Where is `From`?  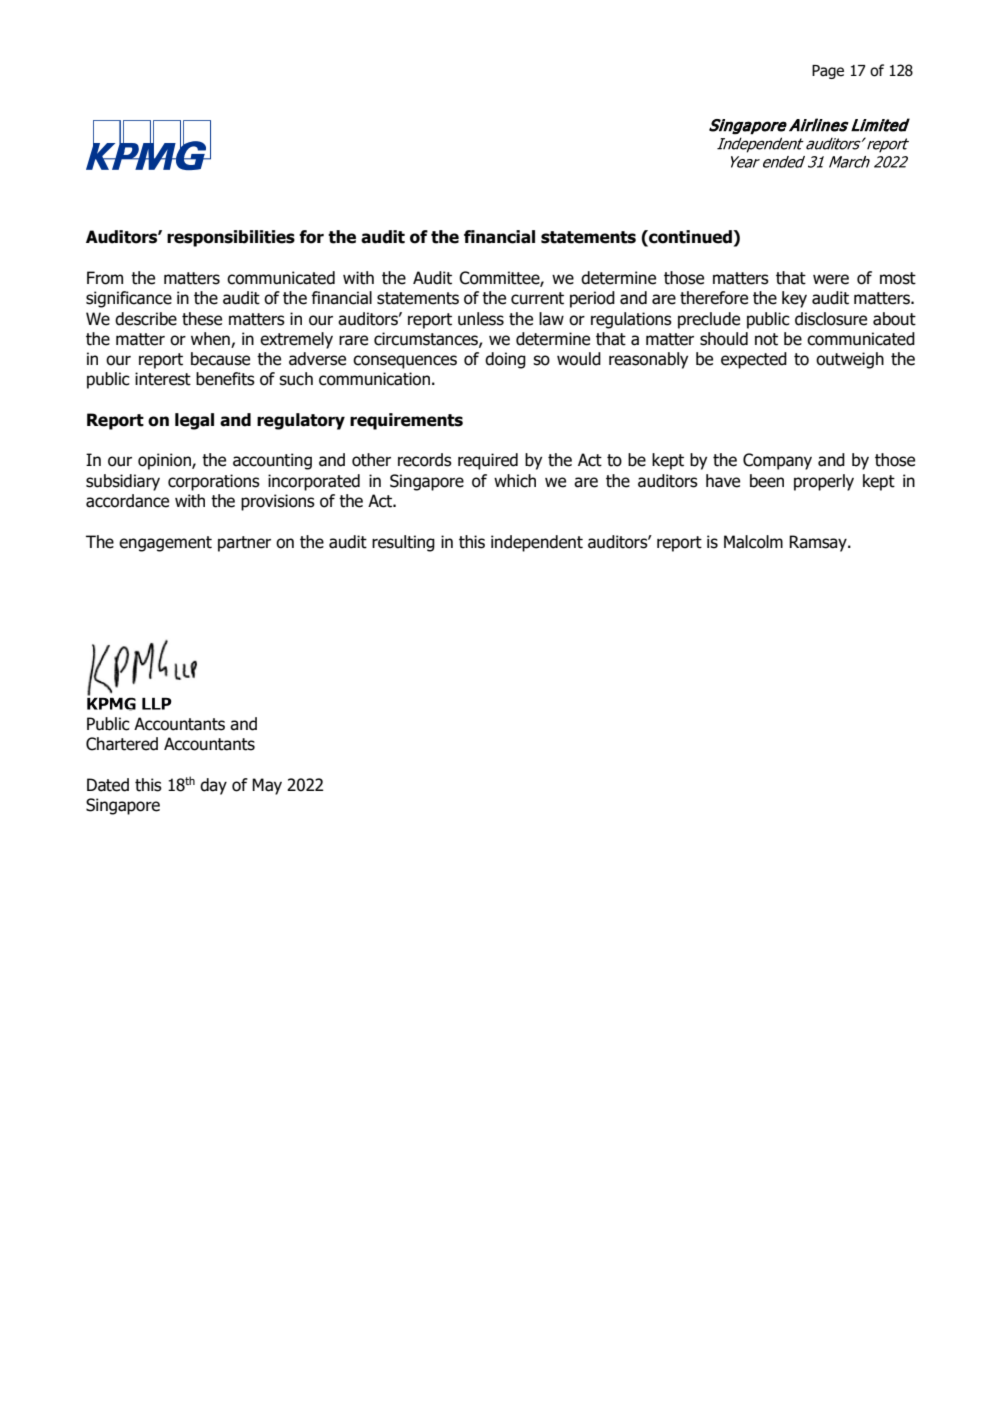 From is located at coordinates (105, 278).
